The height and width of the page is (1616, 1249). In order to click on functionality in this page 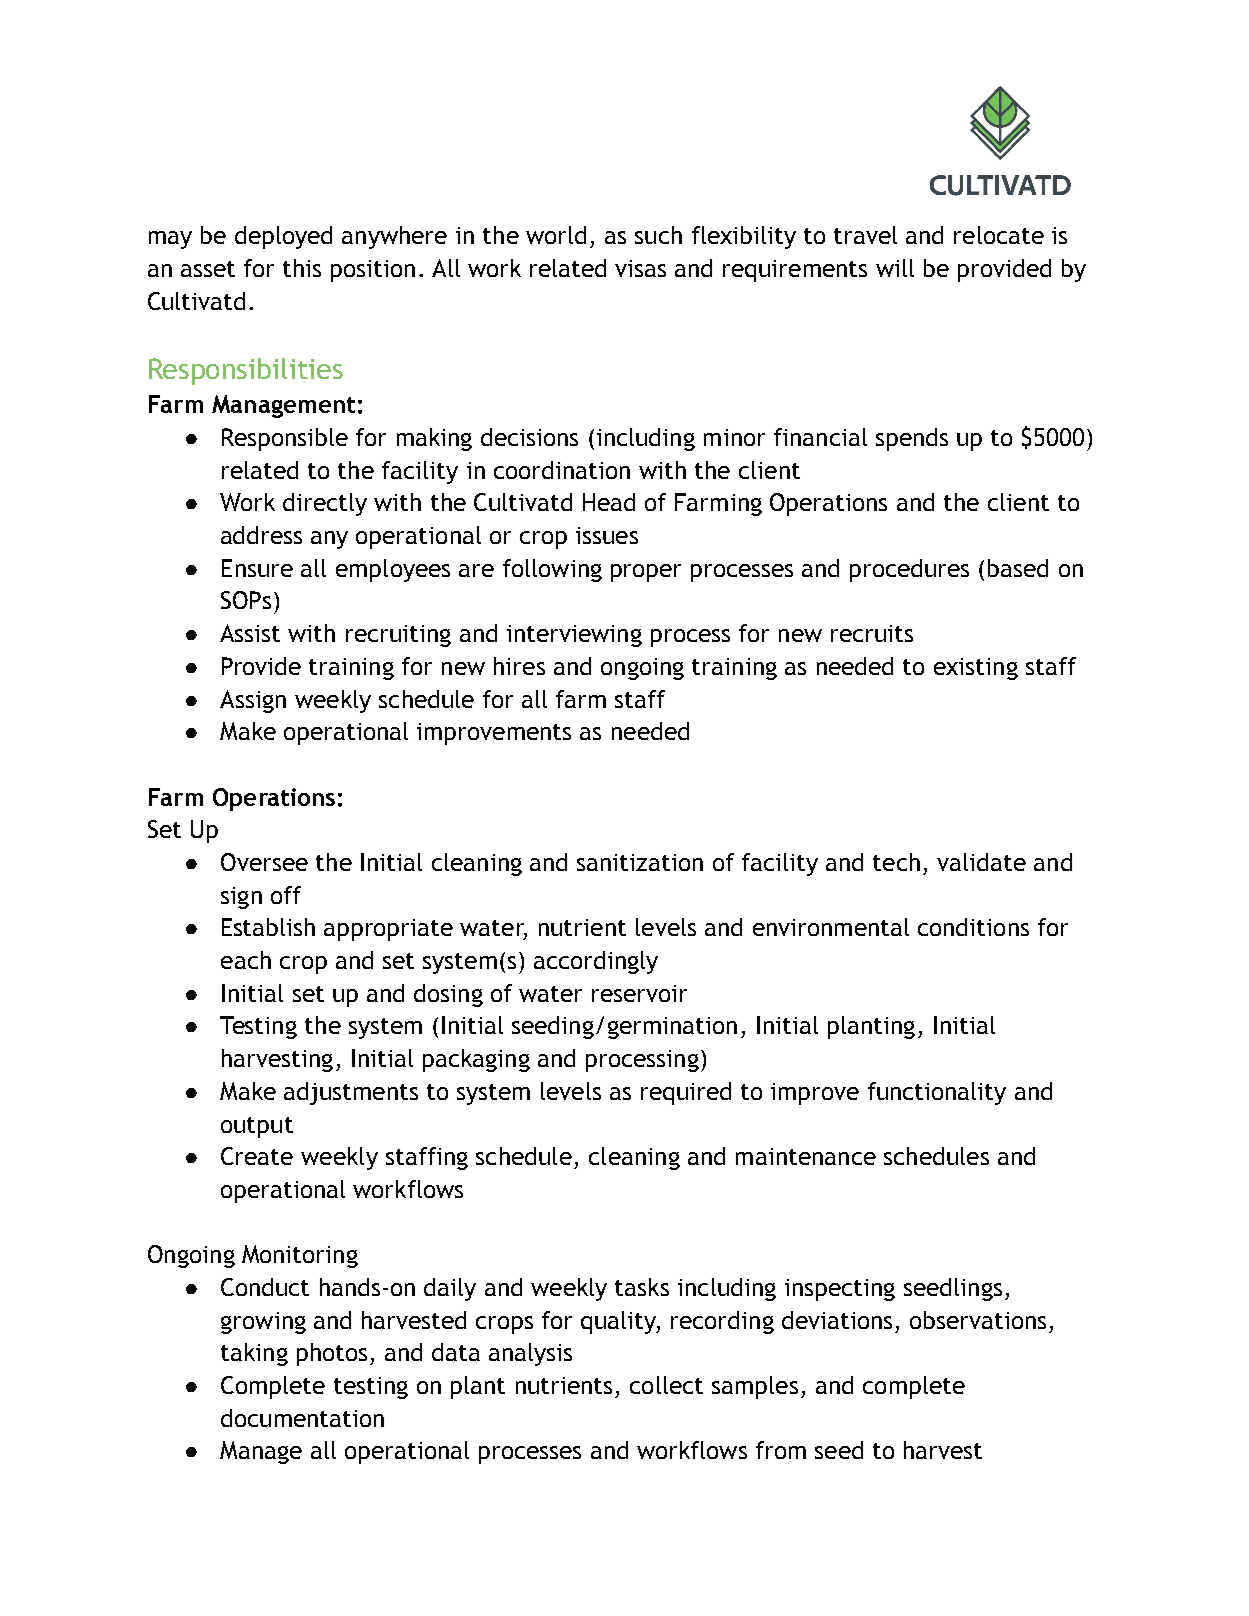, I will do `click(937, 1093)`.
